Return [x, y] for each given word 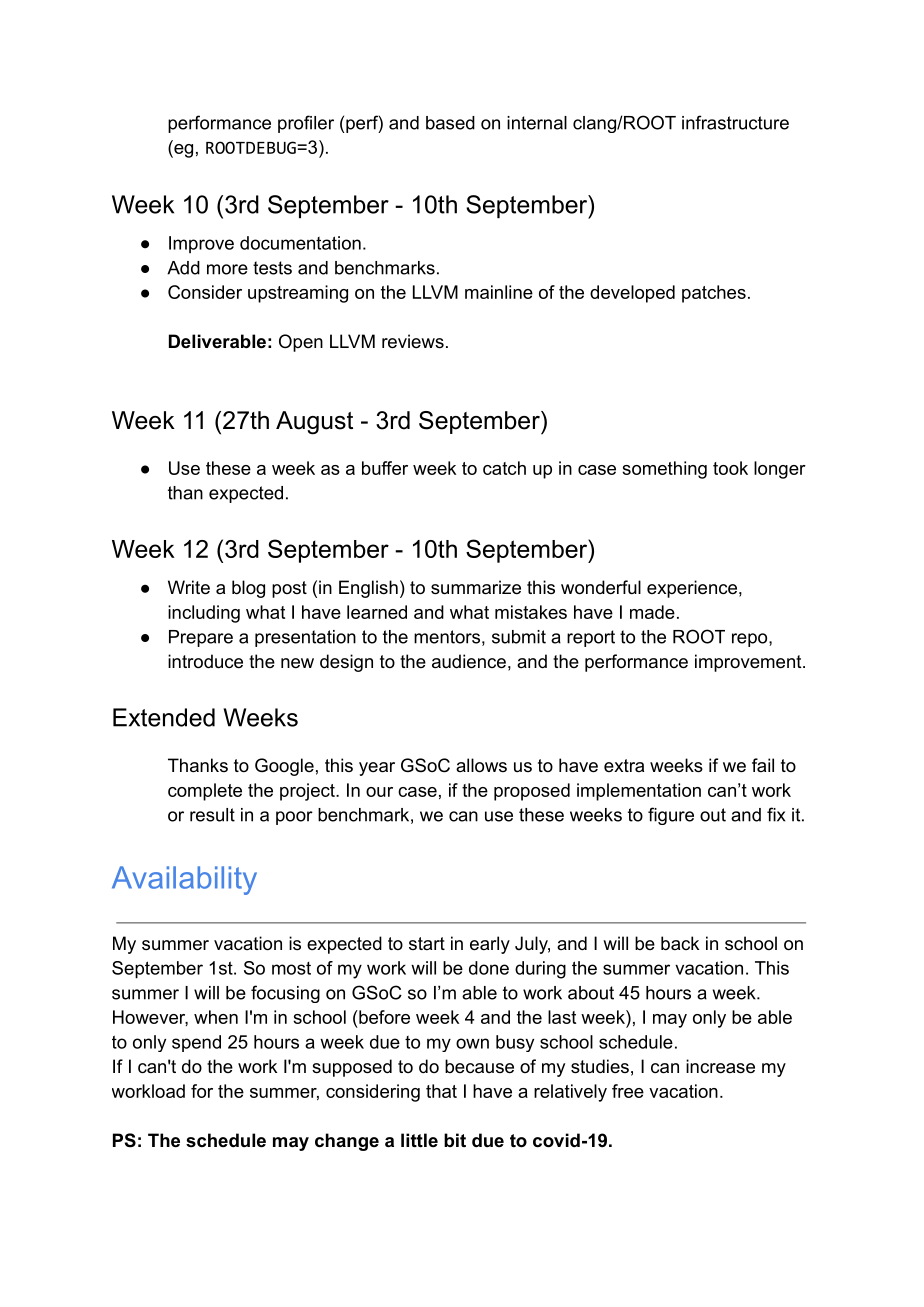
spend [196, 1043]
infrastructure [735, 122]
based [450, 123]
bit [455, 1140]
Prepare [201, 638]
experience [692, 589]
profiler [306, 124]
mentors [447, 637]
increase [720, 1066]
